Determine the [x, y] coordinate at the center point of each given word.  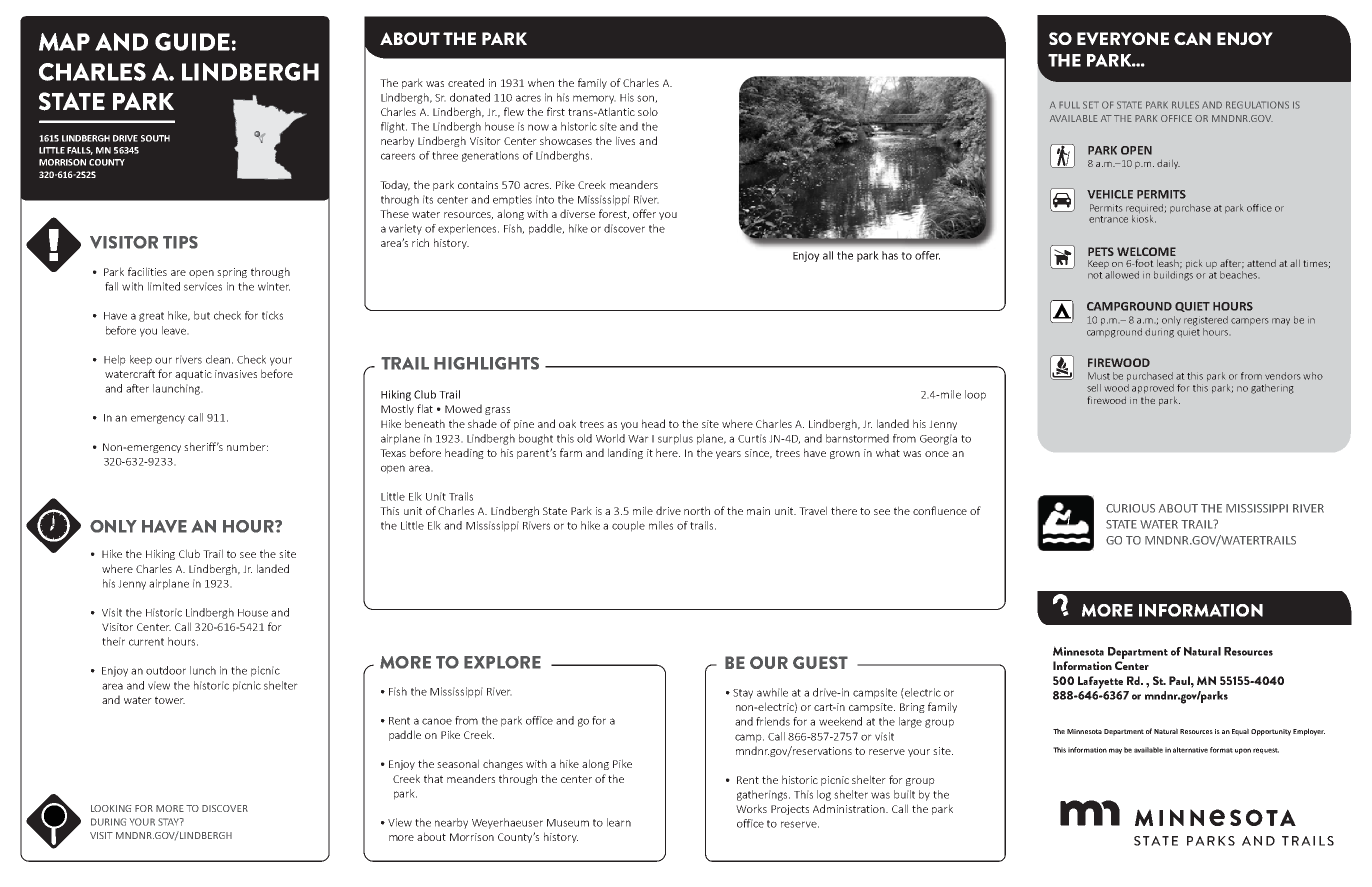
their [113, 641]
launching [178, 389]
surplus [675, 439]
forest [614, 214]
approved [1153, 388]
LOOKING [111, 808]
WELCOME [1146, 251]
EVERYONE [1123, 38]
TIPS [180, 242]
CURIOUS [1130, 508]
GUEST [820, 662]
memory [594, 99]
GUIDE [192, 42]
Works [751, 808]
